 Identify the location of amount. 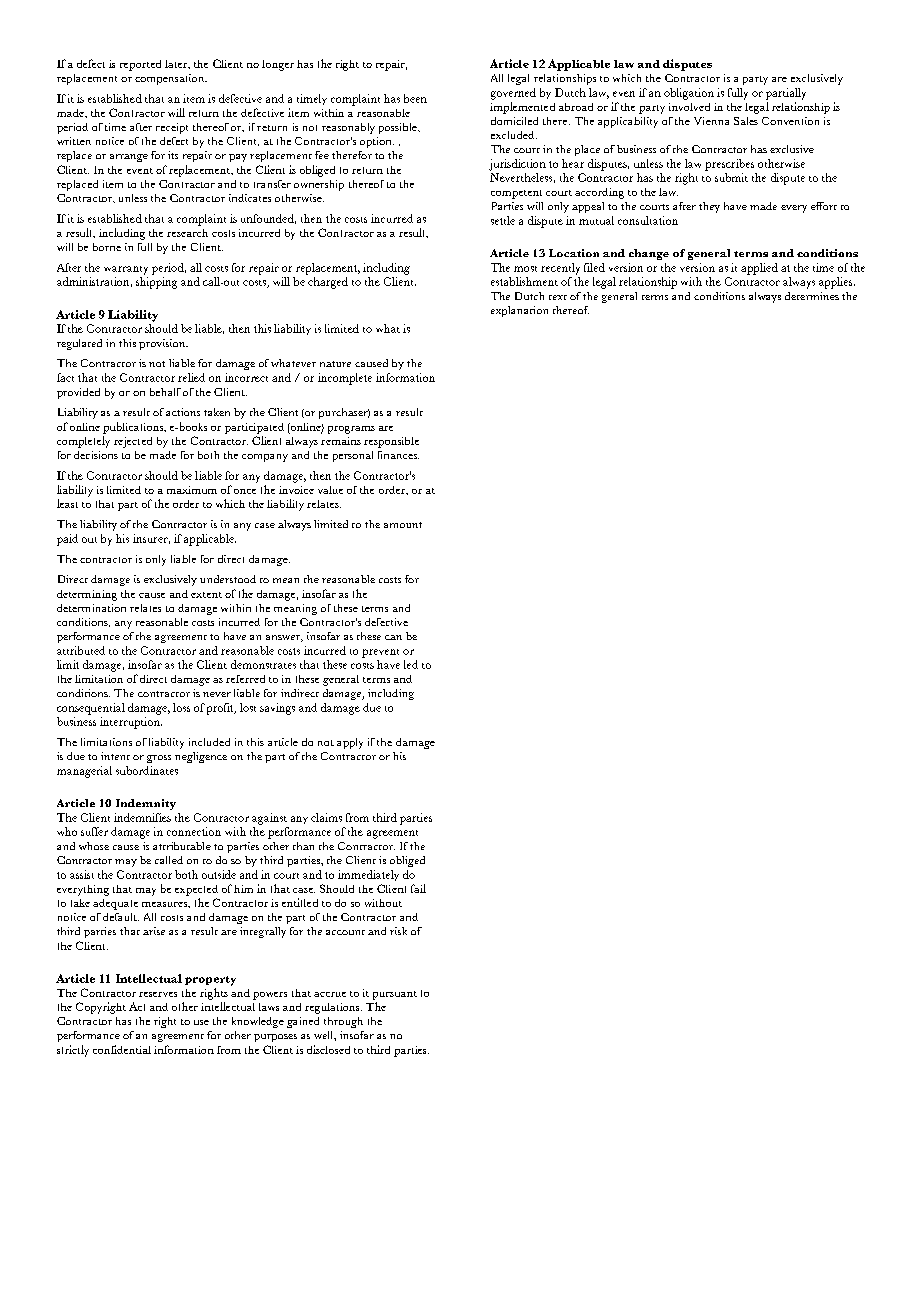
(403, 525).
